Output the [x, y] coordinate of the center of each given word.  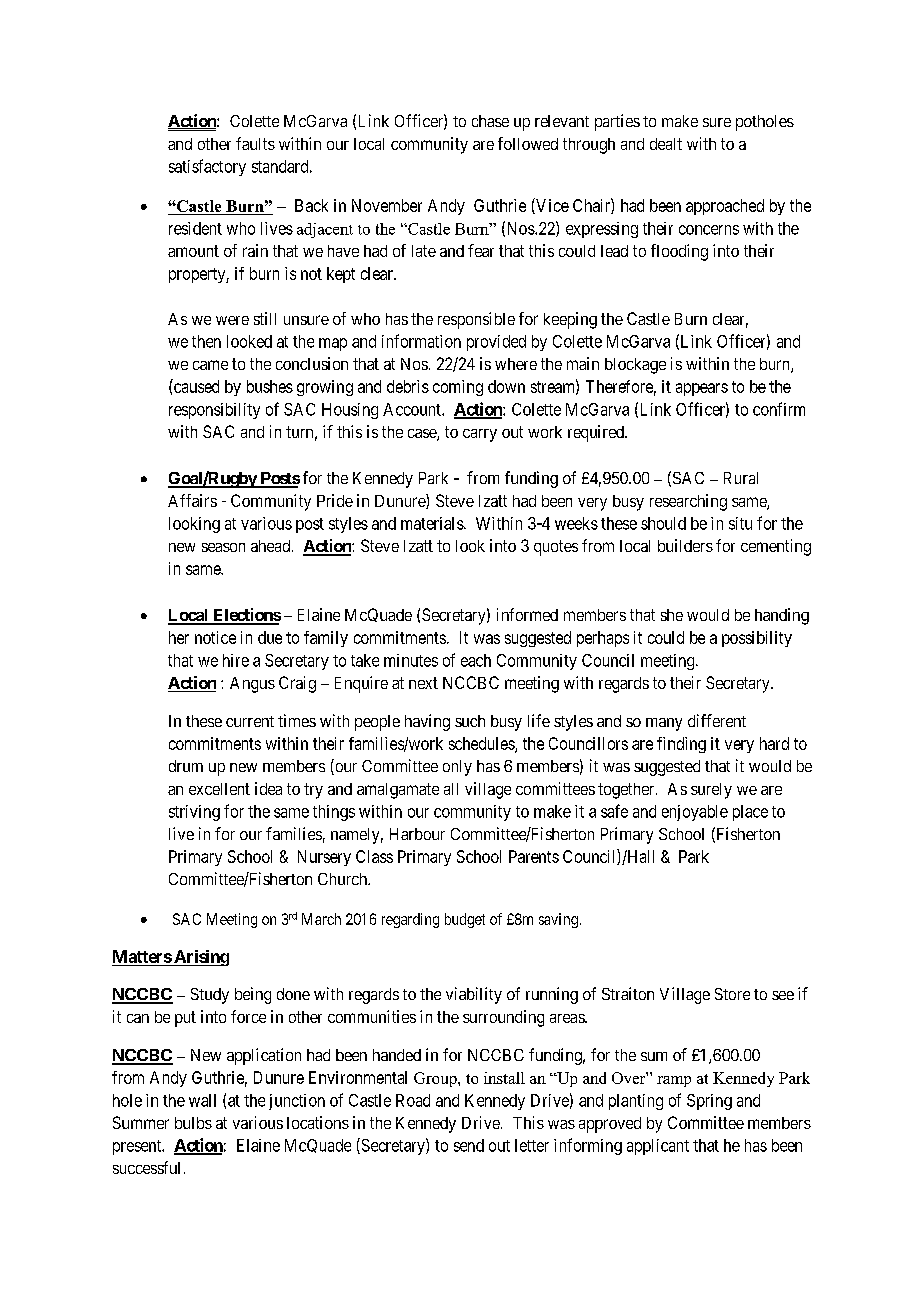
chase [490, 121]
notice [215, 637]
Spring [709, 1102]
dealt [666, 144]
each [476, 660]
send [469, 1145]
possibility [757, 639]
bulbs [193, 1123]
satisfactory [207, 167]
